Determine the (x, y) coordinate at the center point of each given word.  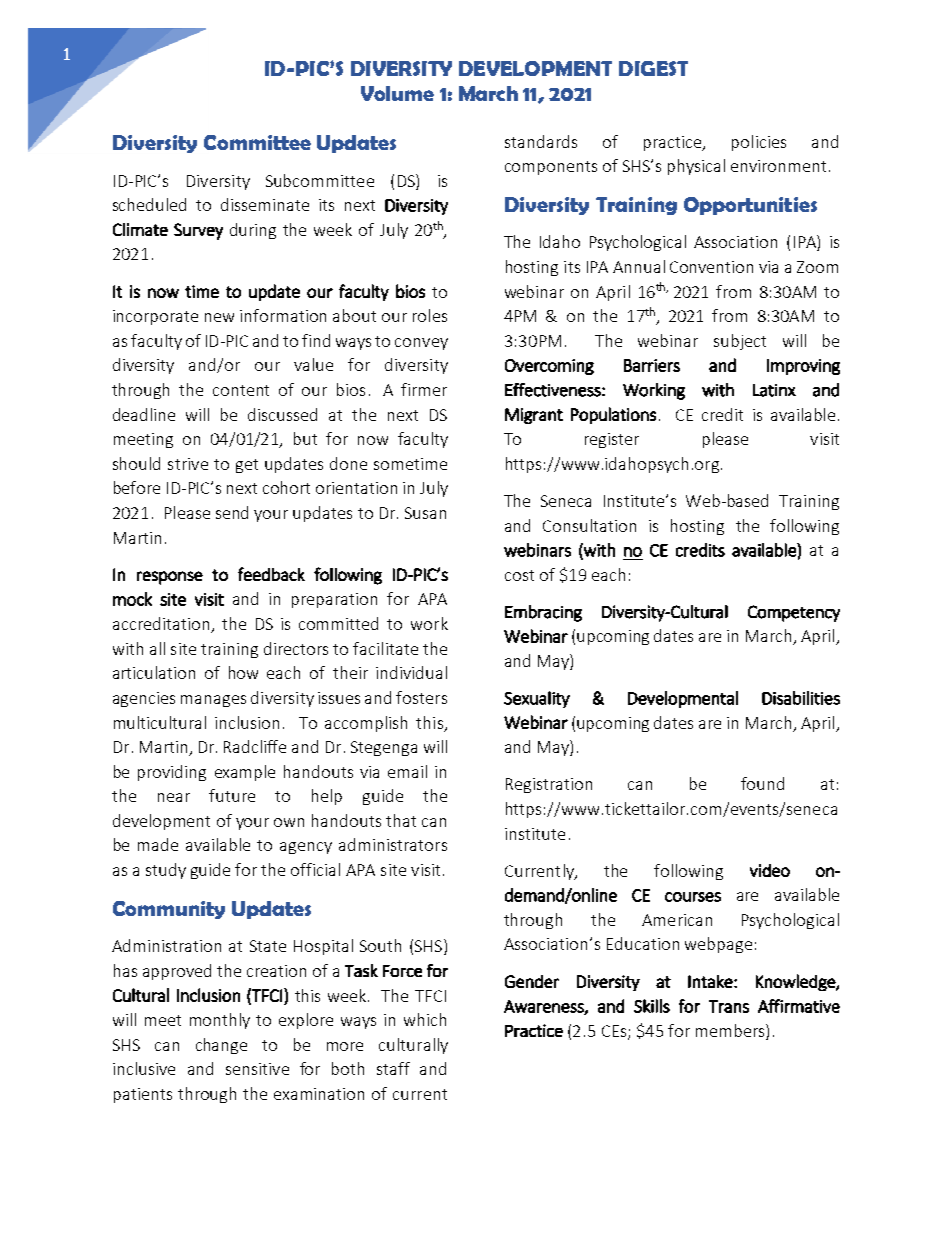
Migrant (534, 416)
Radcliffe (255, 746)
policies (759, 143)
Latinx (774, 390)
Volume (397, 93)
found (762, 783)
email (407, 771)
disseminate (265, 204)
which (425, 1019)
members (731, 1030)
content (241, 390)
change (221, 1046)
